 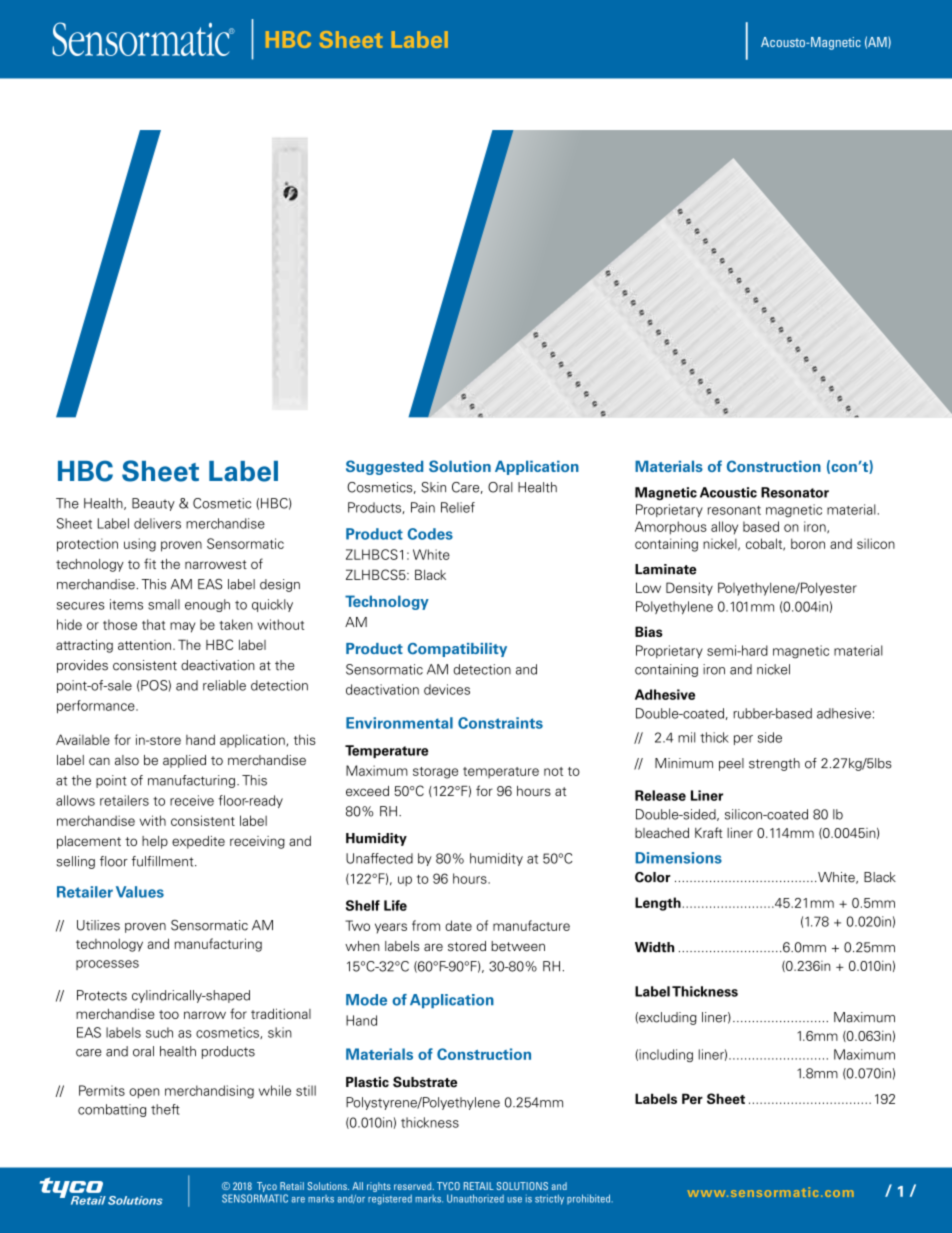 What do you see at coordinates (153, 504) in the screenshot?
I see `Beauty` at bounding box center [153, 504].
